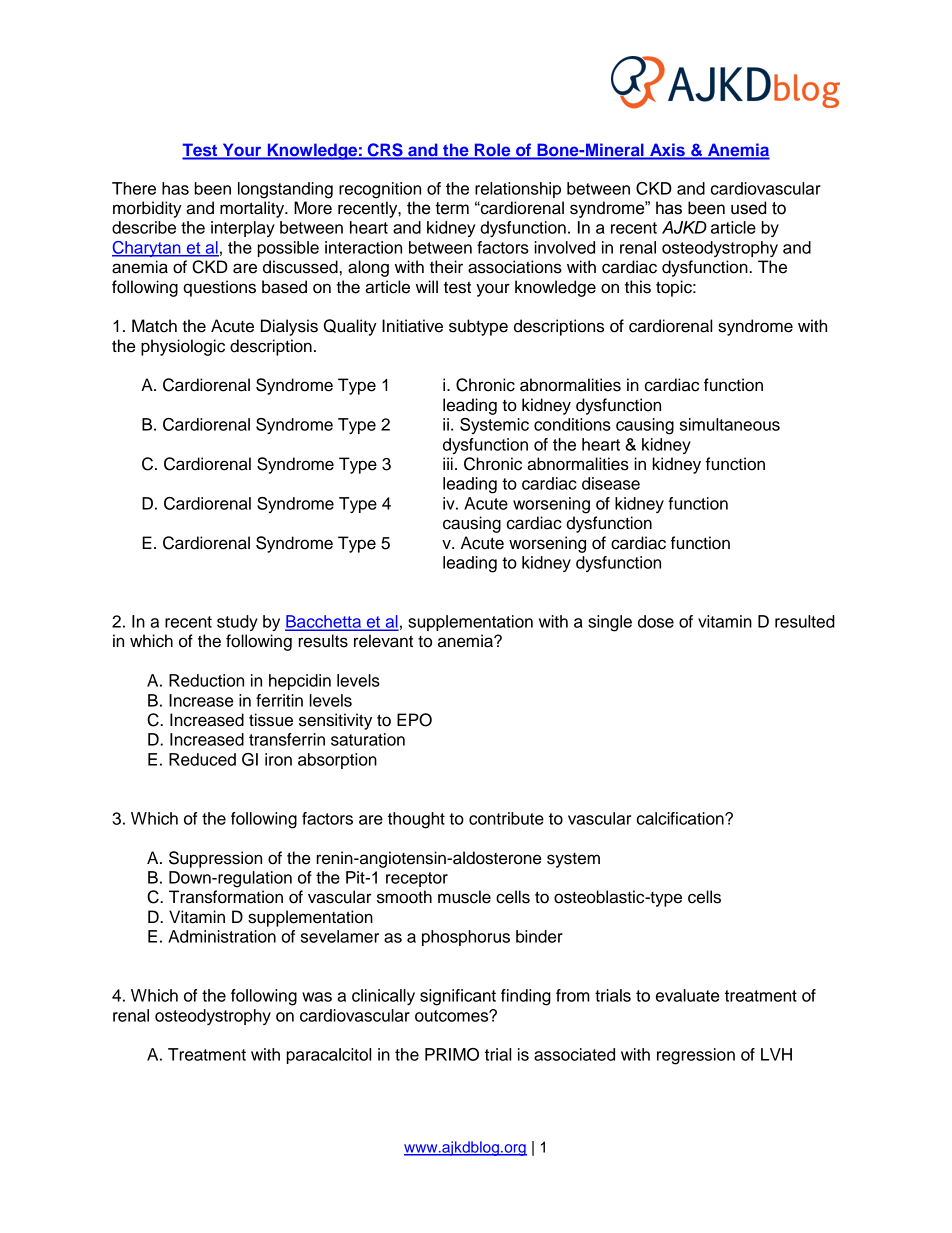 The width and height of the document is (952, 1233). I want to click on mortality, so click(253, 209).
